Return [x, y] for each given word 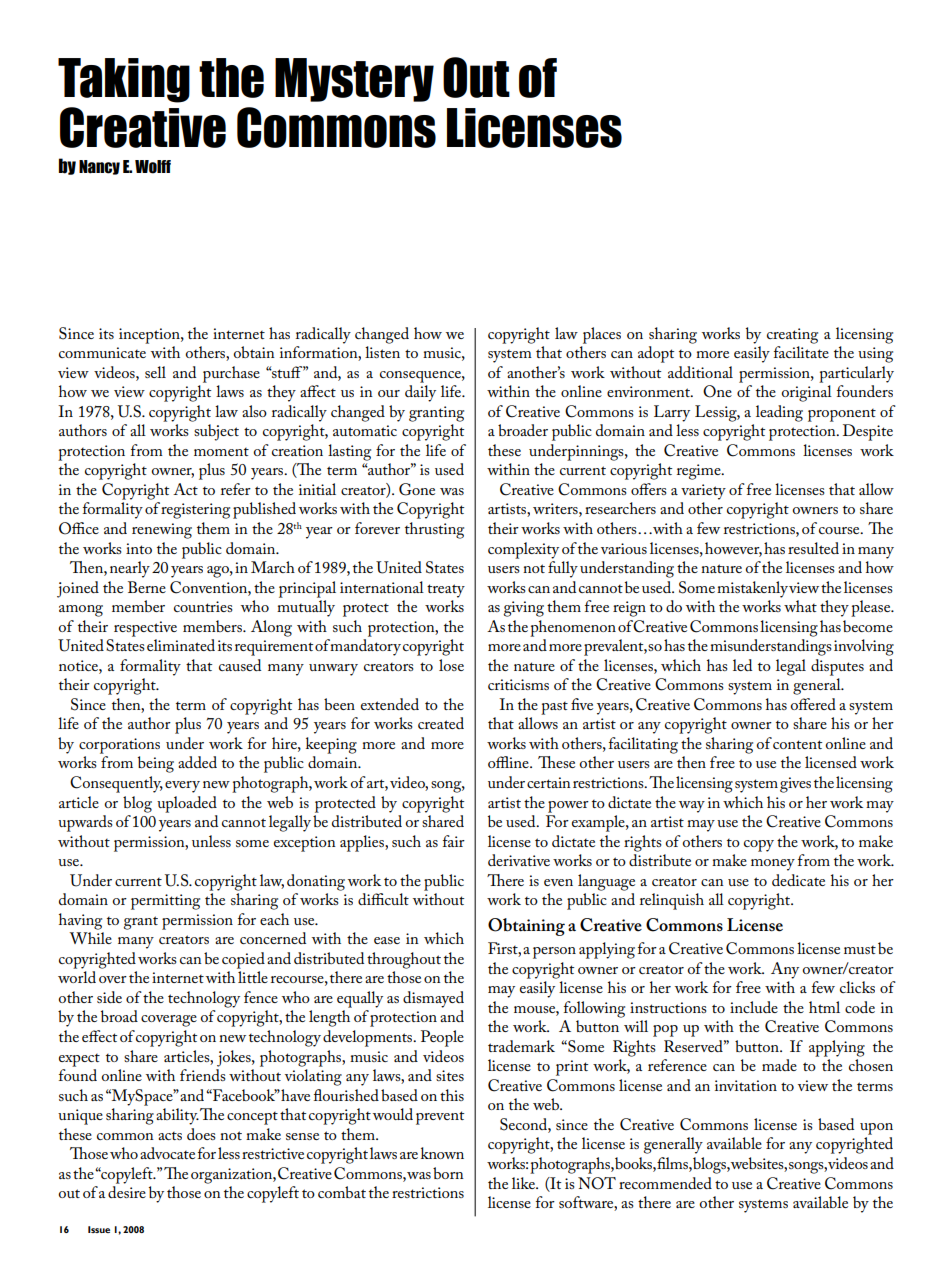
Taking [124, 80]
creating [792, 336]
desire [127, 1192]
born [448, 1173]
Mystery [354, 80]
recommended [665, 1183]
